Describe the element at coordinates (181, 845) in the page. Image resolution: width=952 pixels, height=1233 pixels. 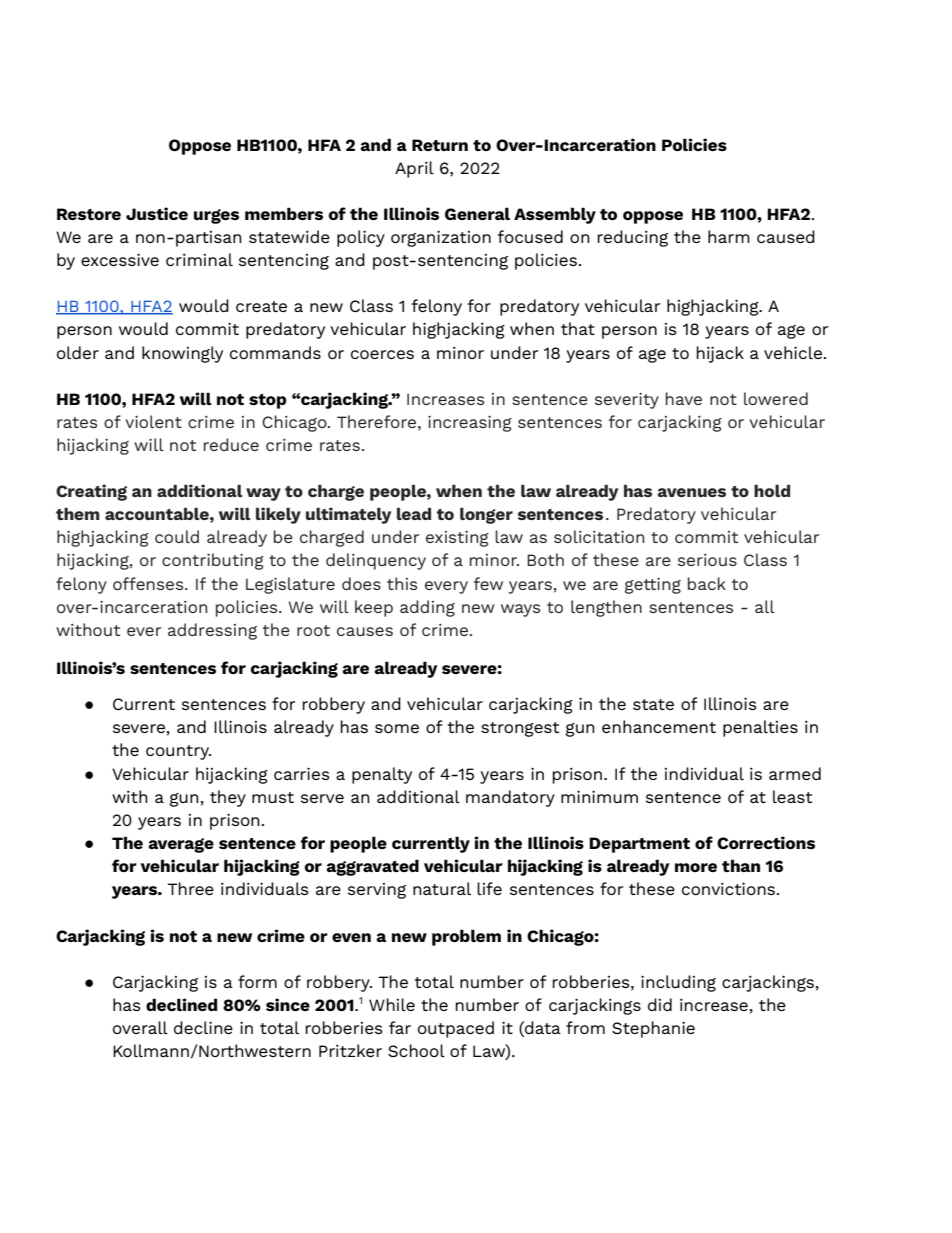
I see `average` at that location.
